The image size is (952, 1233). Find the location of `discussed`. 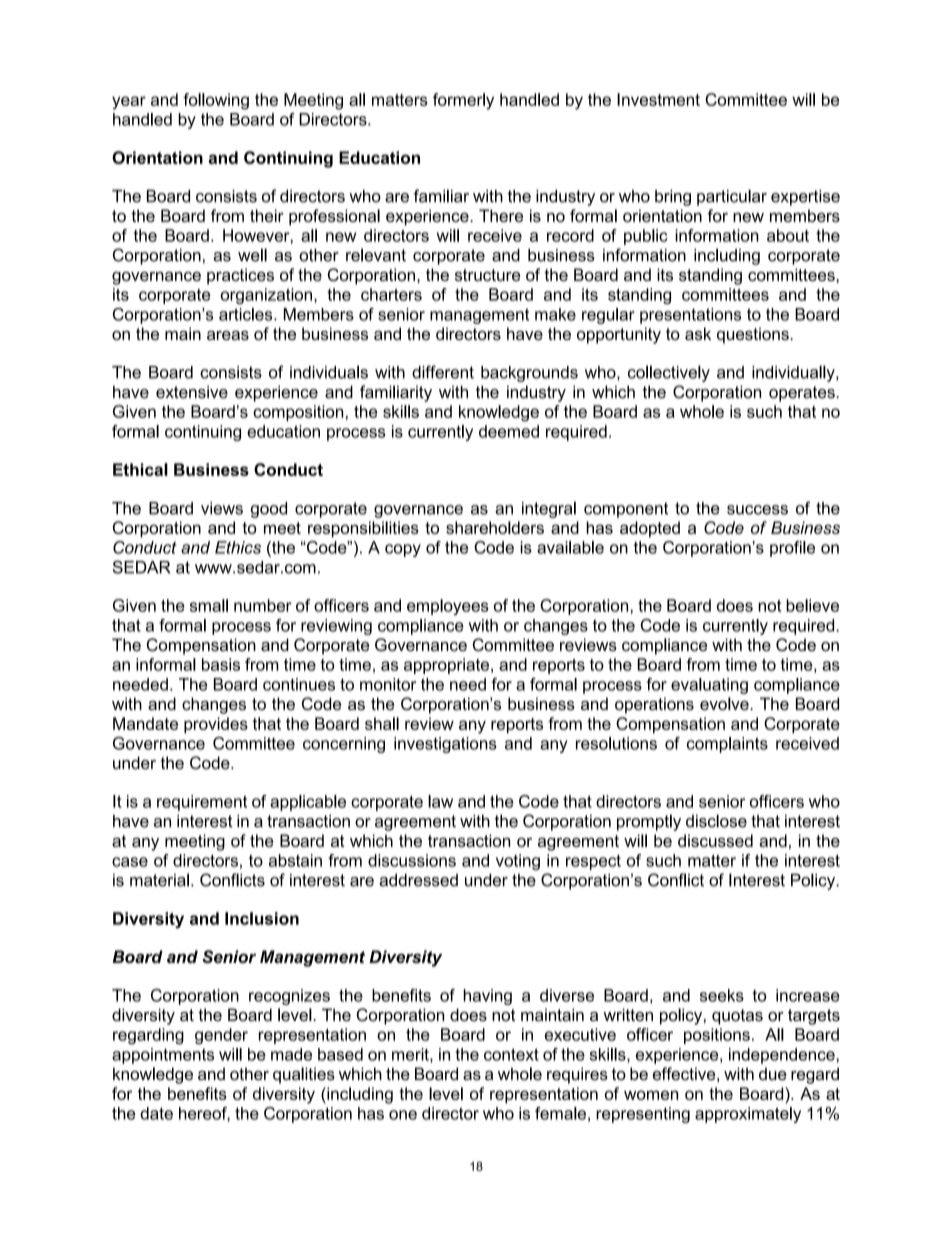

discussed is located at coordinates (715, 840).
